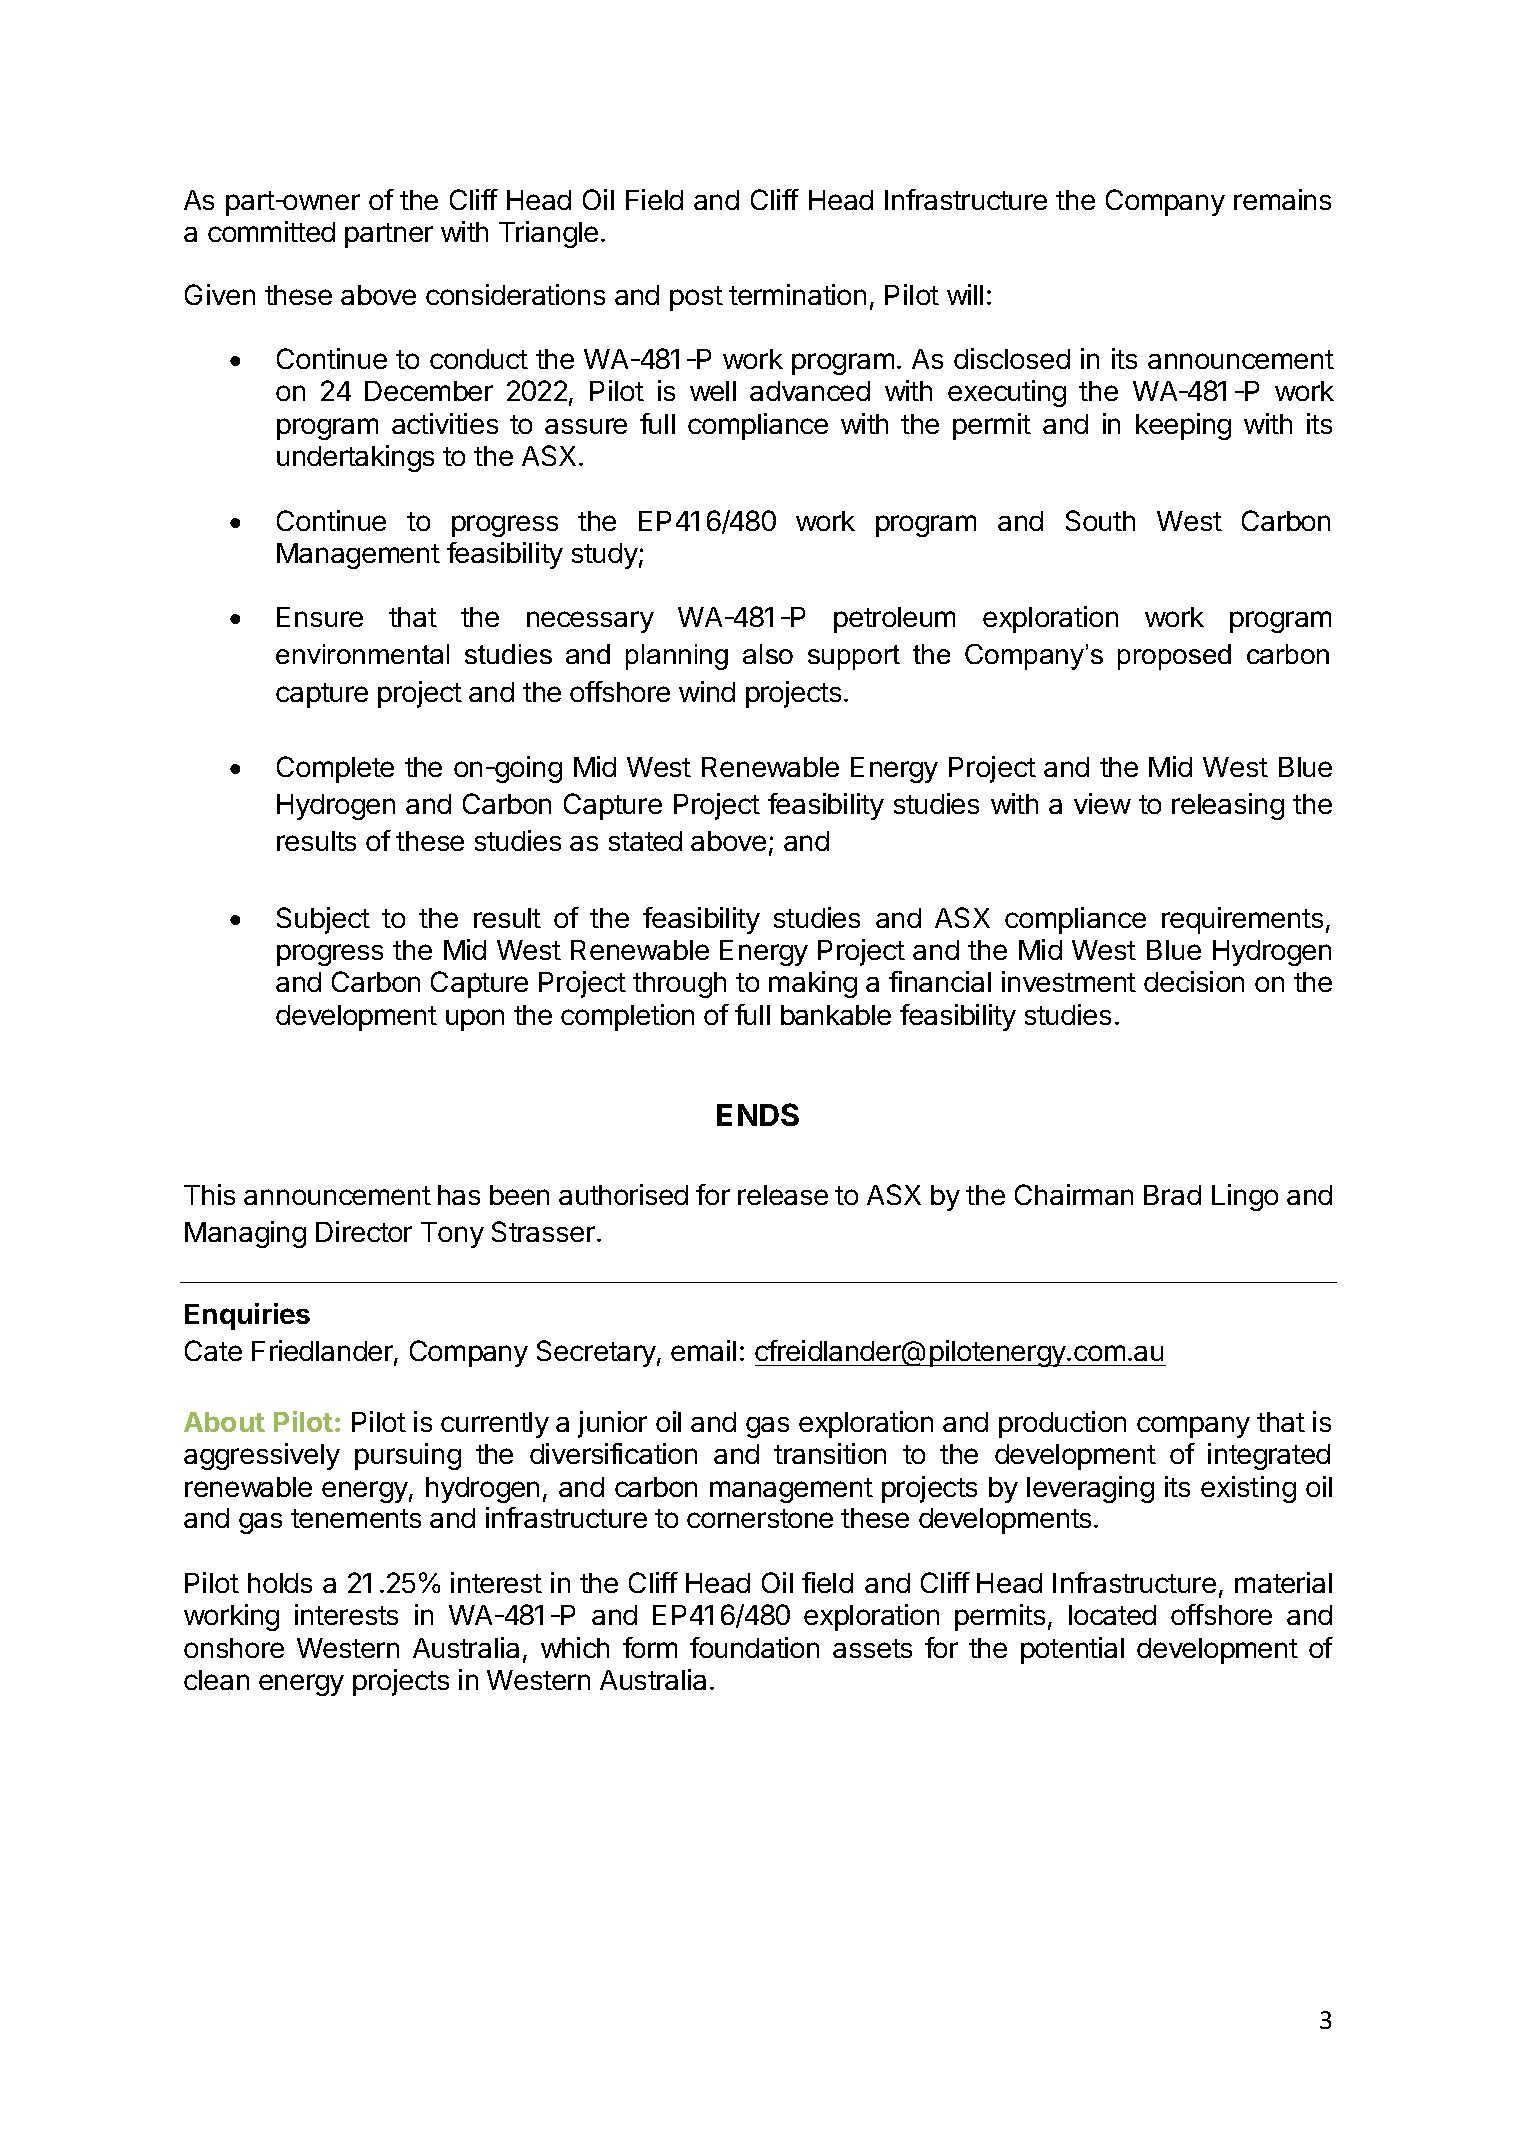 The width and height of the screenshot is (1516, 2145). Describe the element at coordinates (364, 1231) in the screenshot. I see `Director` at that location.
